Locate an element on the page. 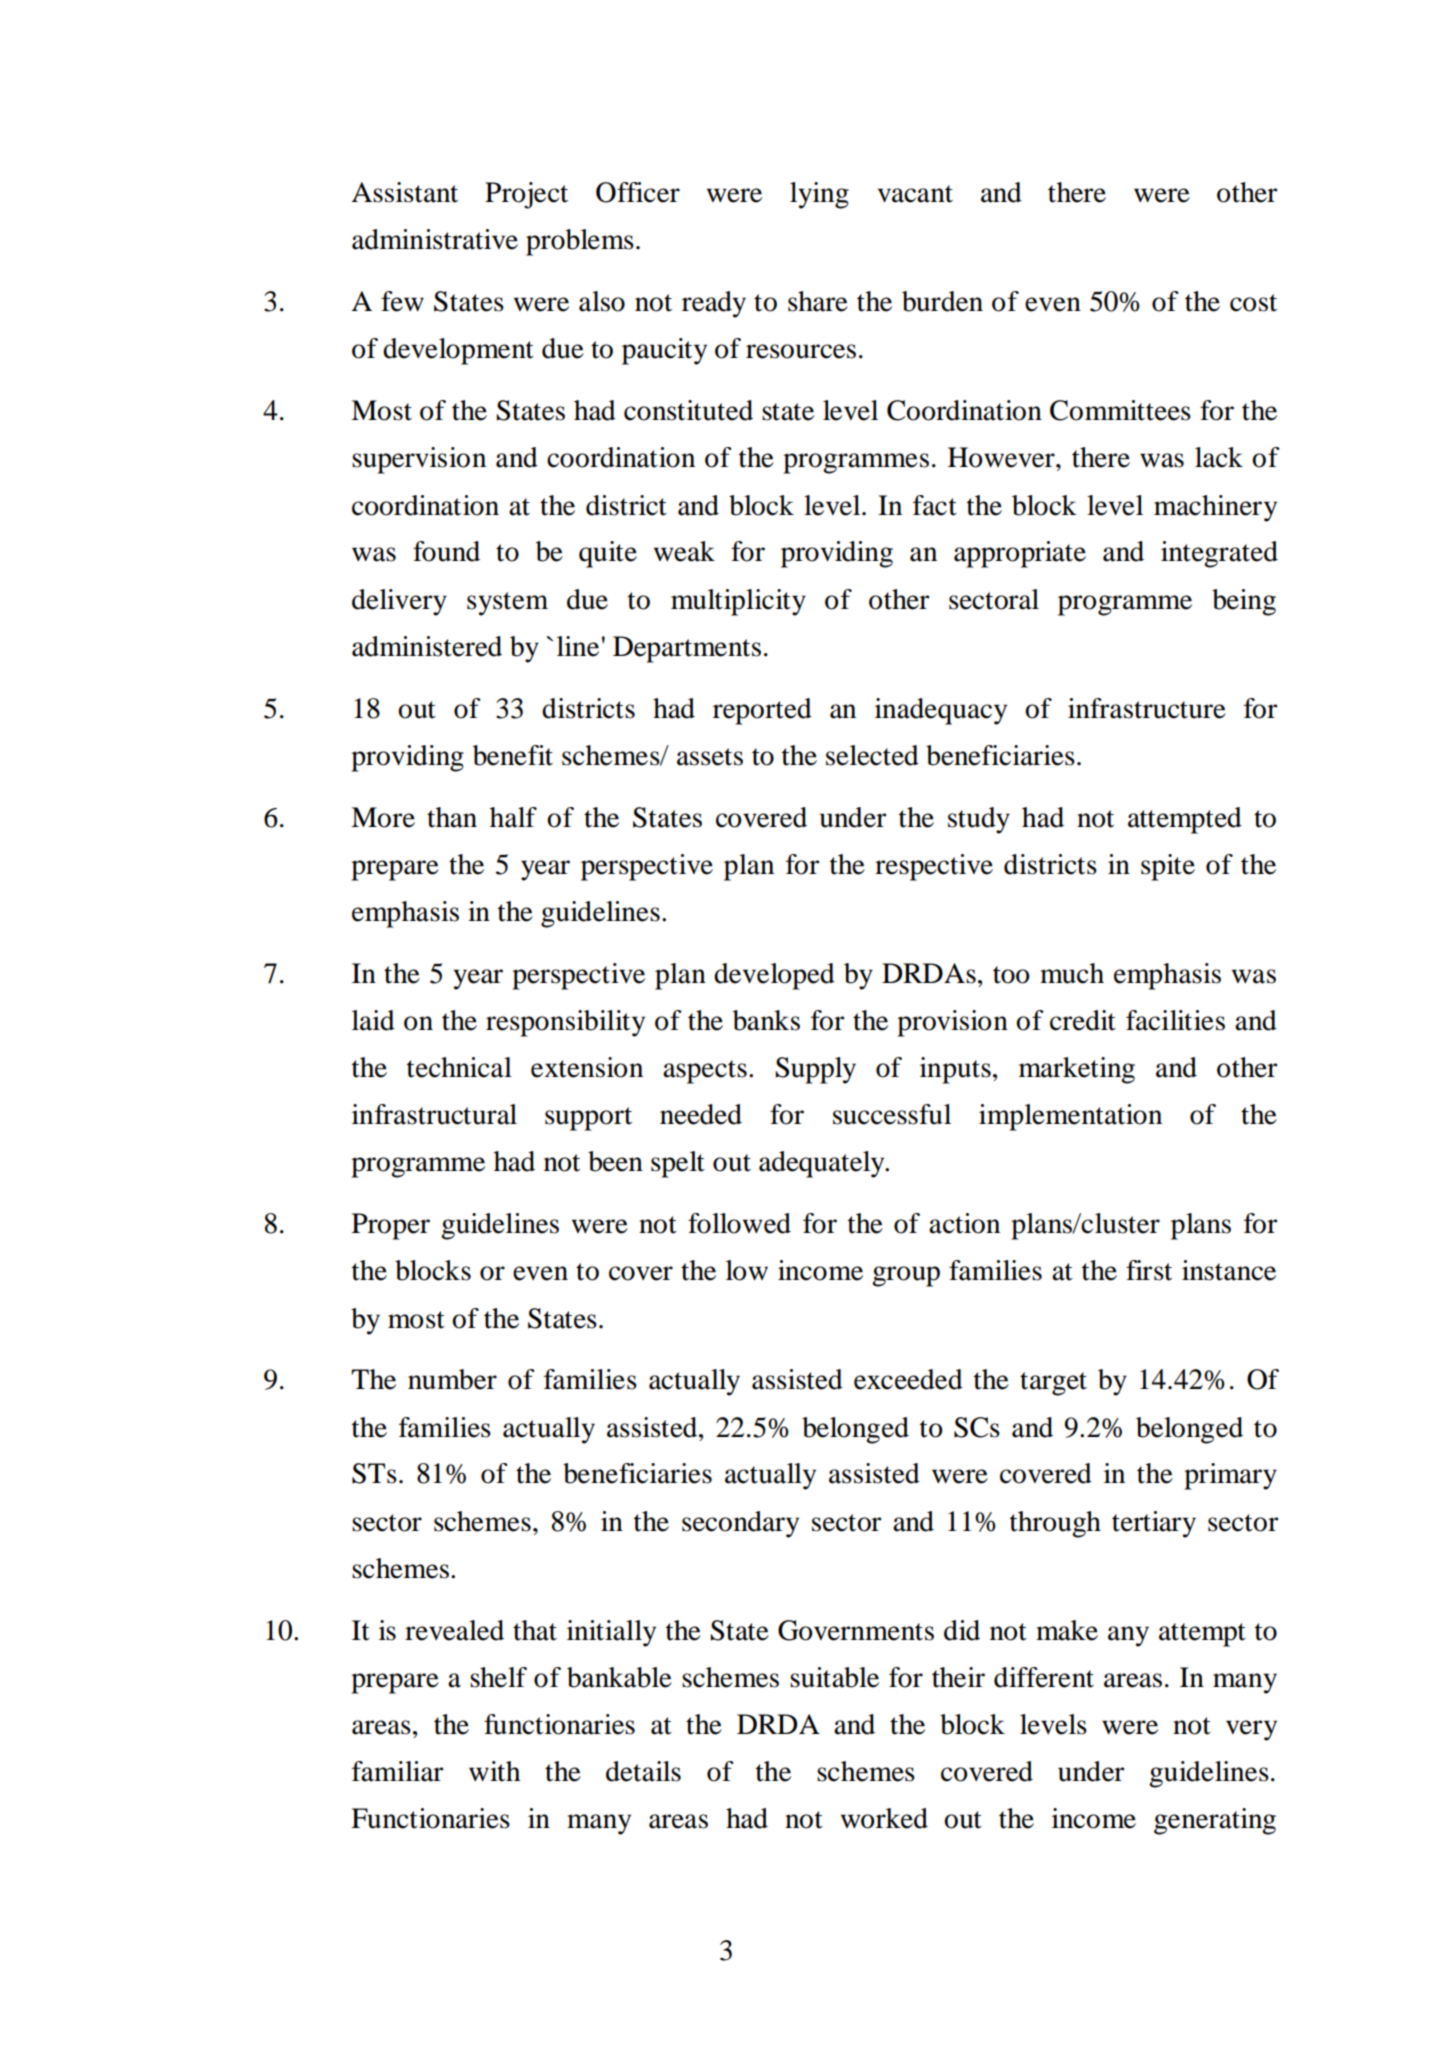  facilities is located at coordinates (1175, 1020).
